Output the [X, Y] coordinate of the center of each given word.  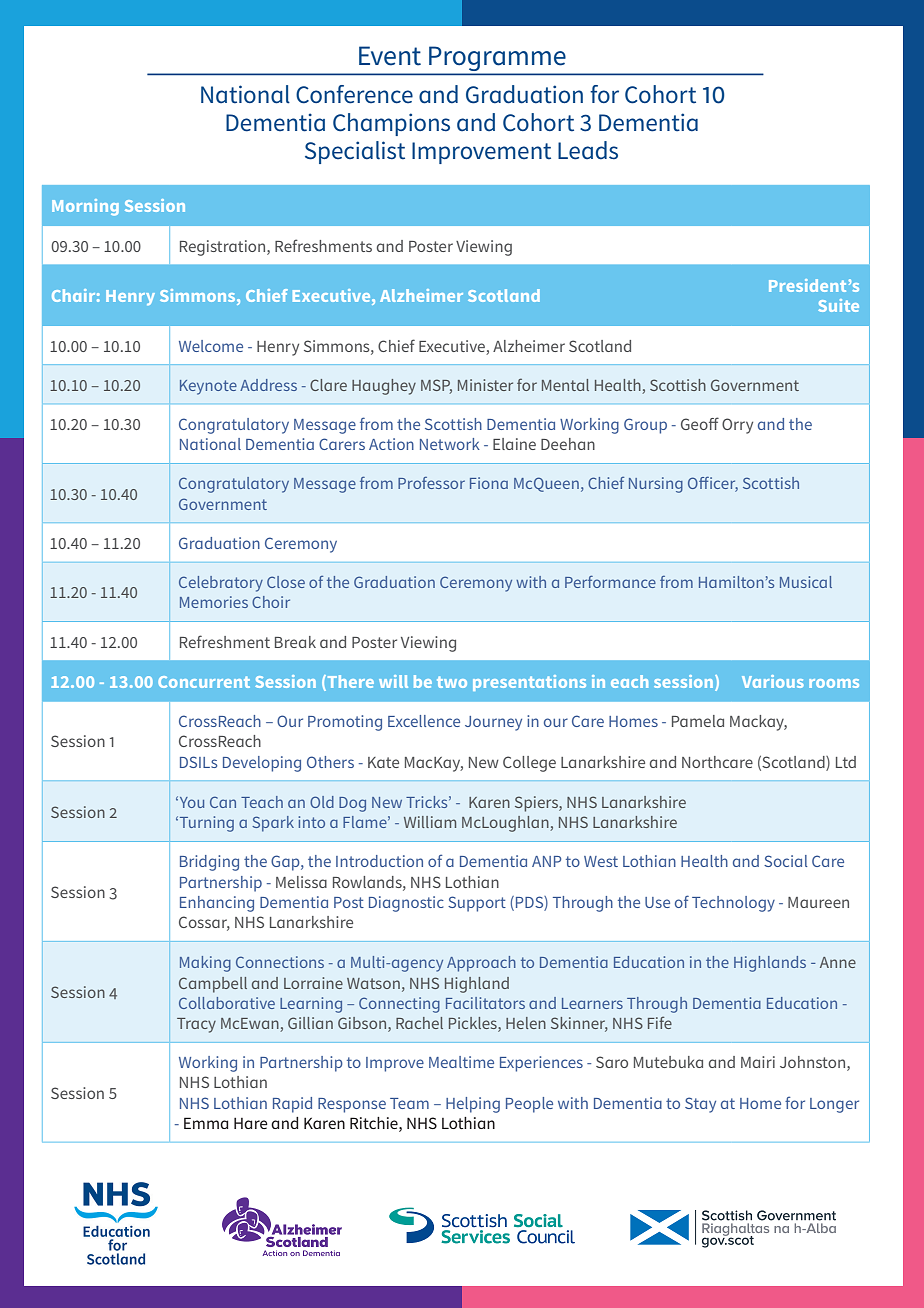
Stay [700, 1105]
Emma [206, 1123]
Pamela [698, 721]
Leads [588, 150]
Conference [354, 94]
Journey [493, 723]
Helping [473, 1105]
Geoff [700, 423]
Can [223, 802]
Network [450, 444]
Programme [497, 59]
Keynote [208, 387]
